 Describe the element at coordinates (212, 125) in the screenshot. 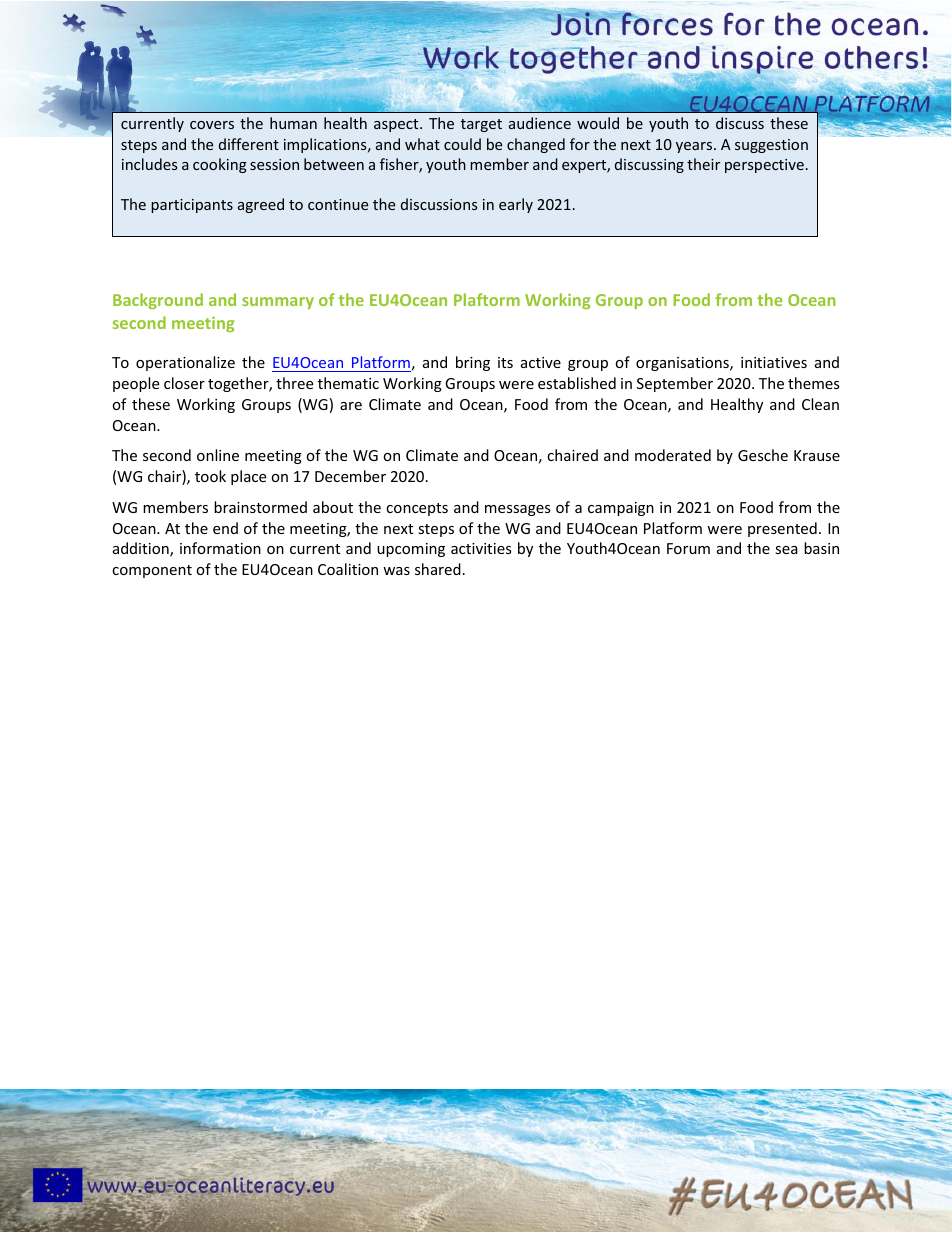

I see `covers` at that location.
